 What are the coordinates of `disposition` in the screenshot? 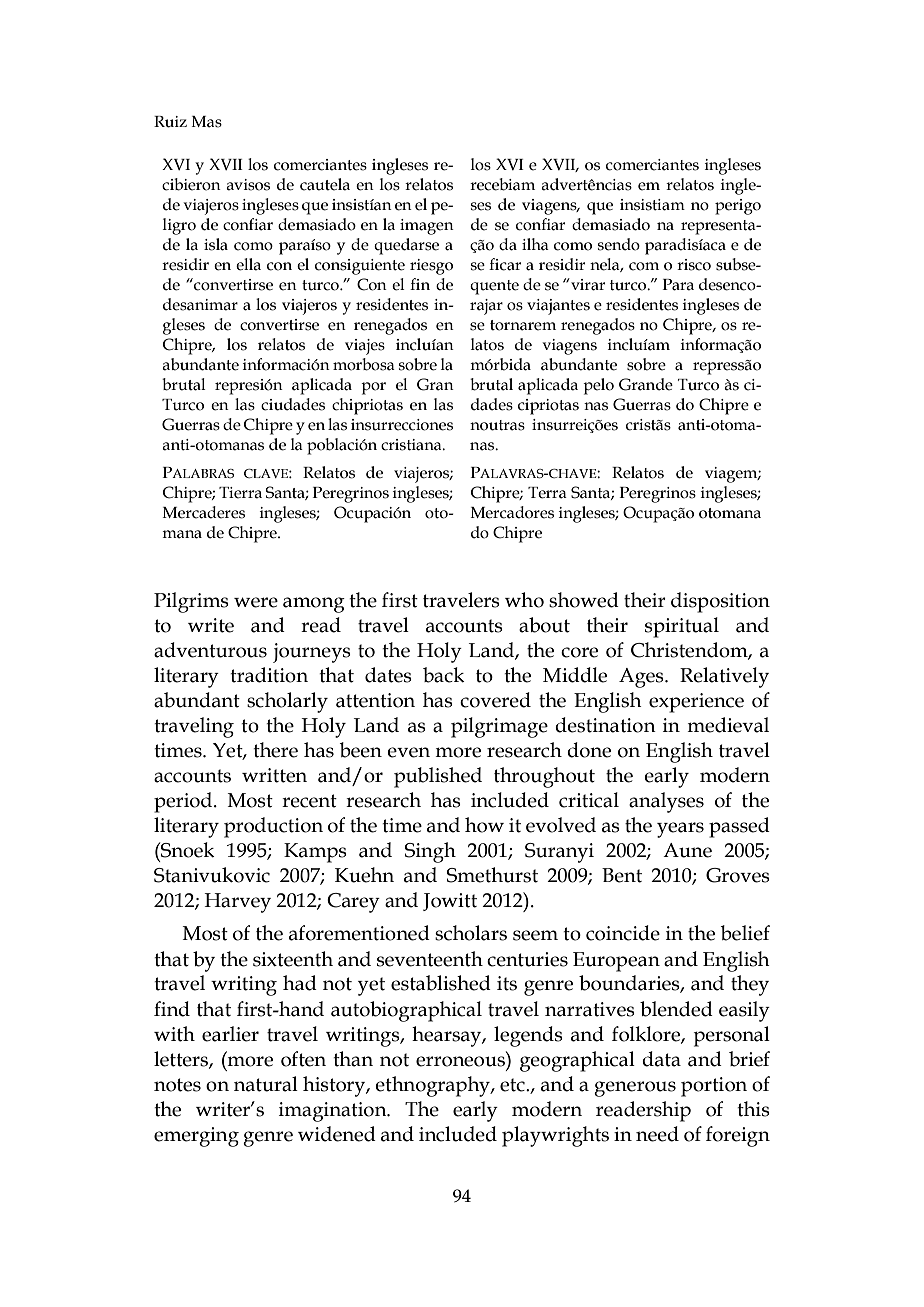 It's located at (720, 602).
